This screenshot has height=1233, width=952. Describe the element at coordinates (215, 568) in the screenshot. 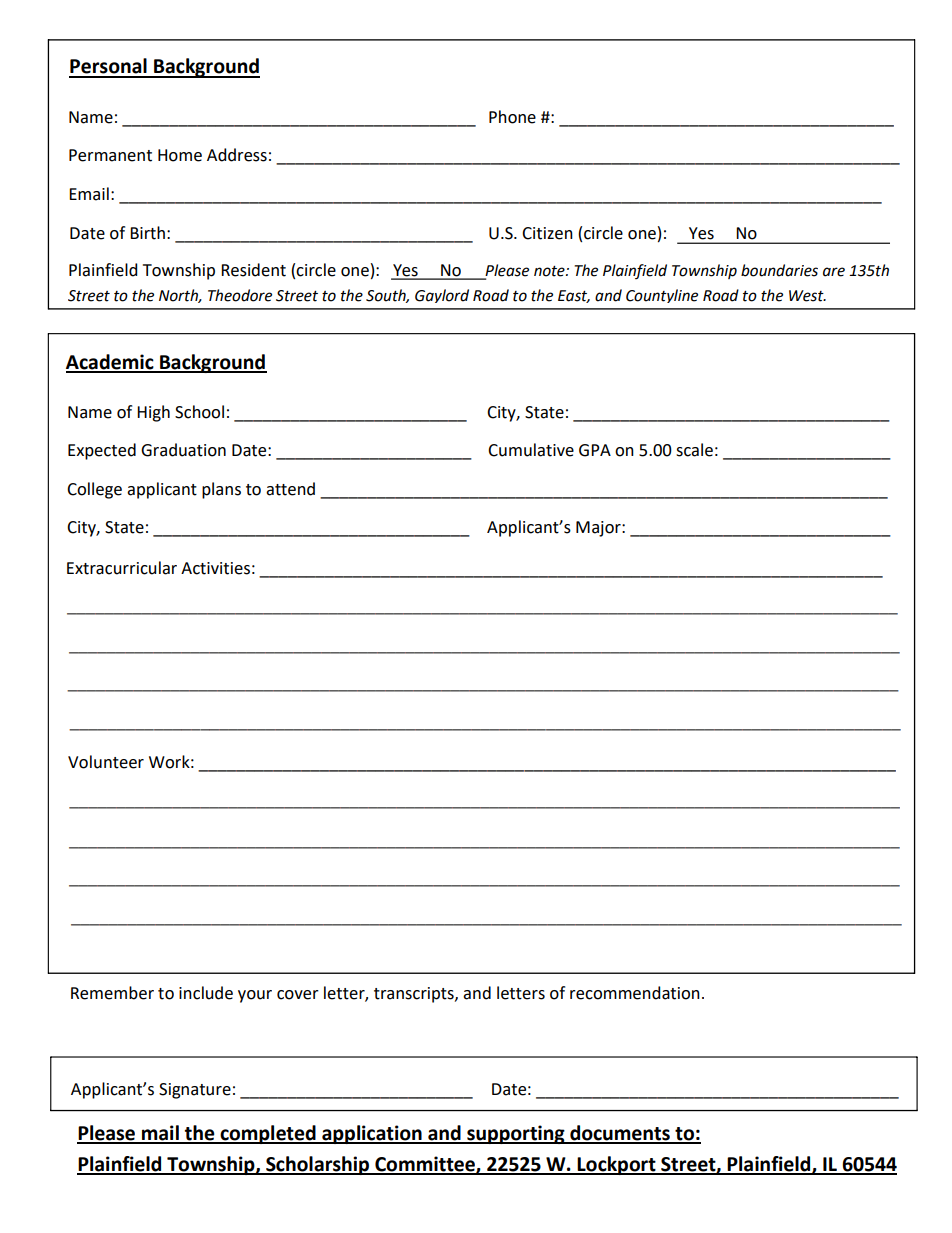

I see `Activities` at that location.
